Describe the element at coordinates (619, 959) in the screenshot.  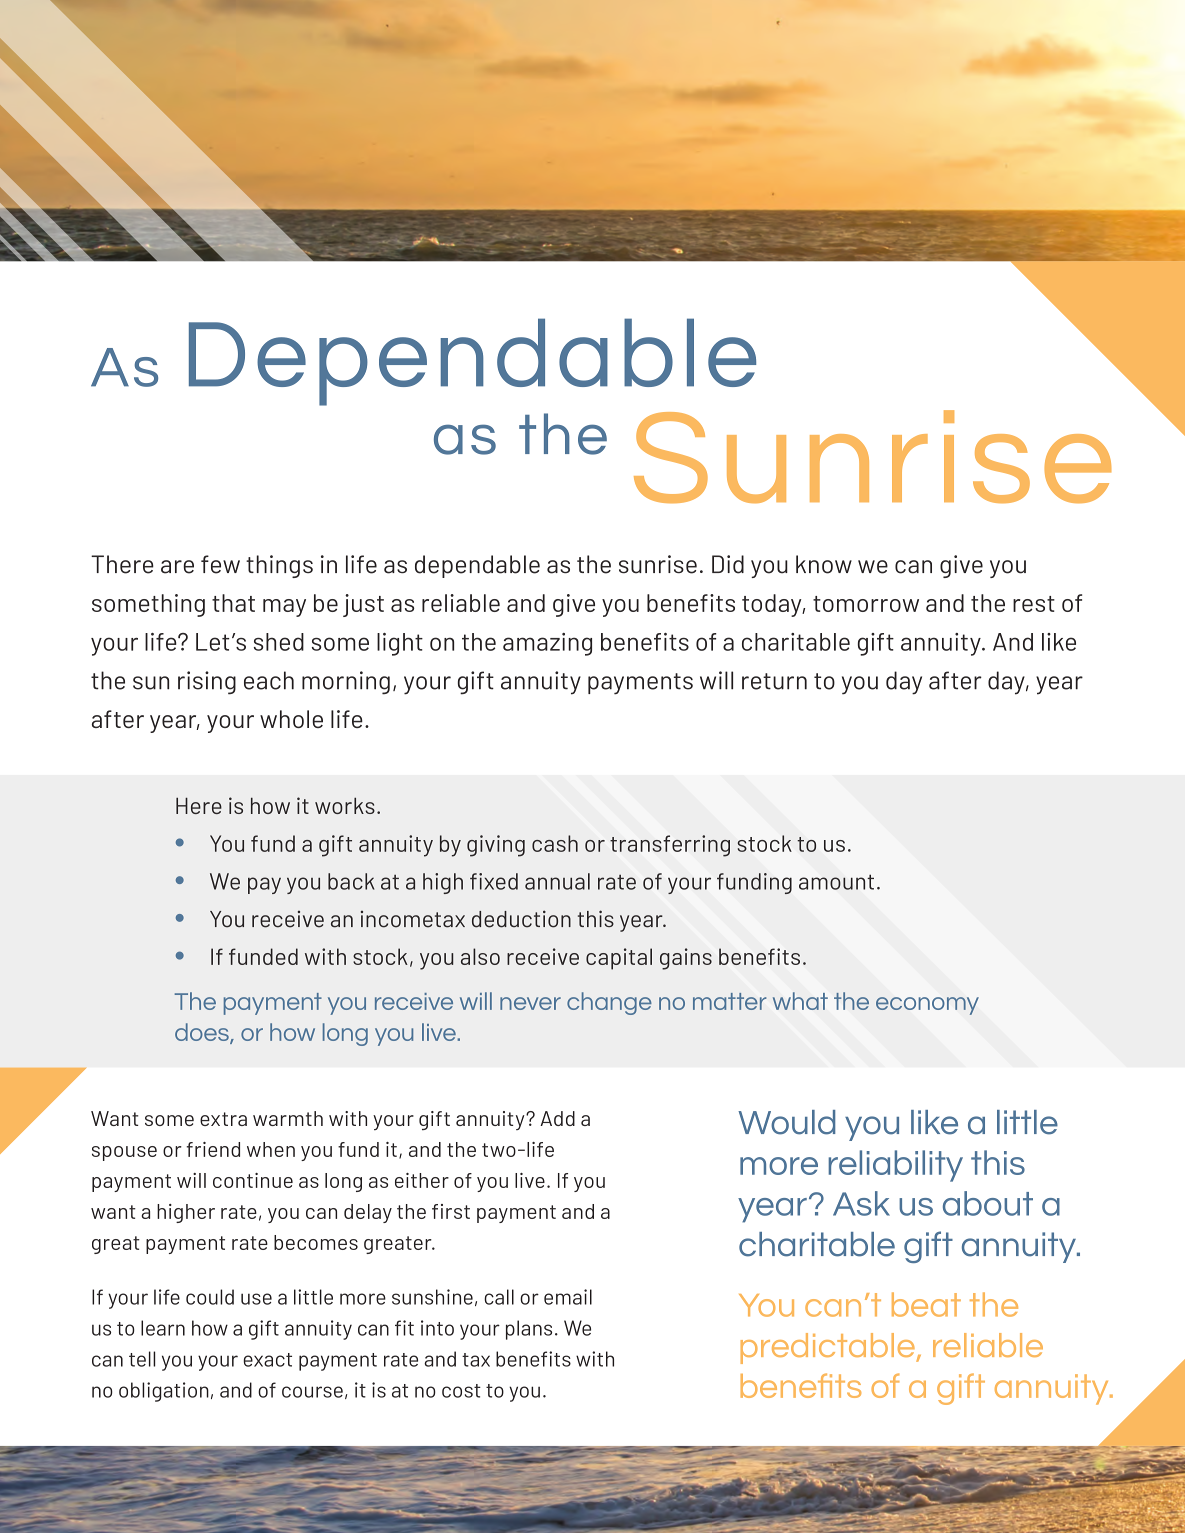
I see `capital` at that location.
